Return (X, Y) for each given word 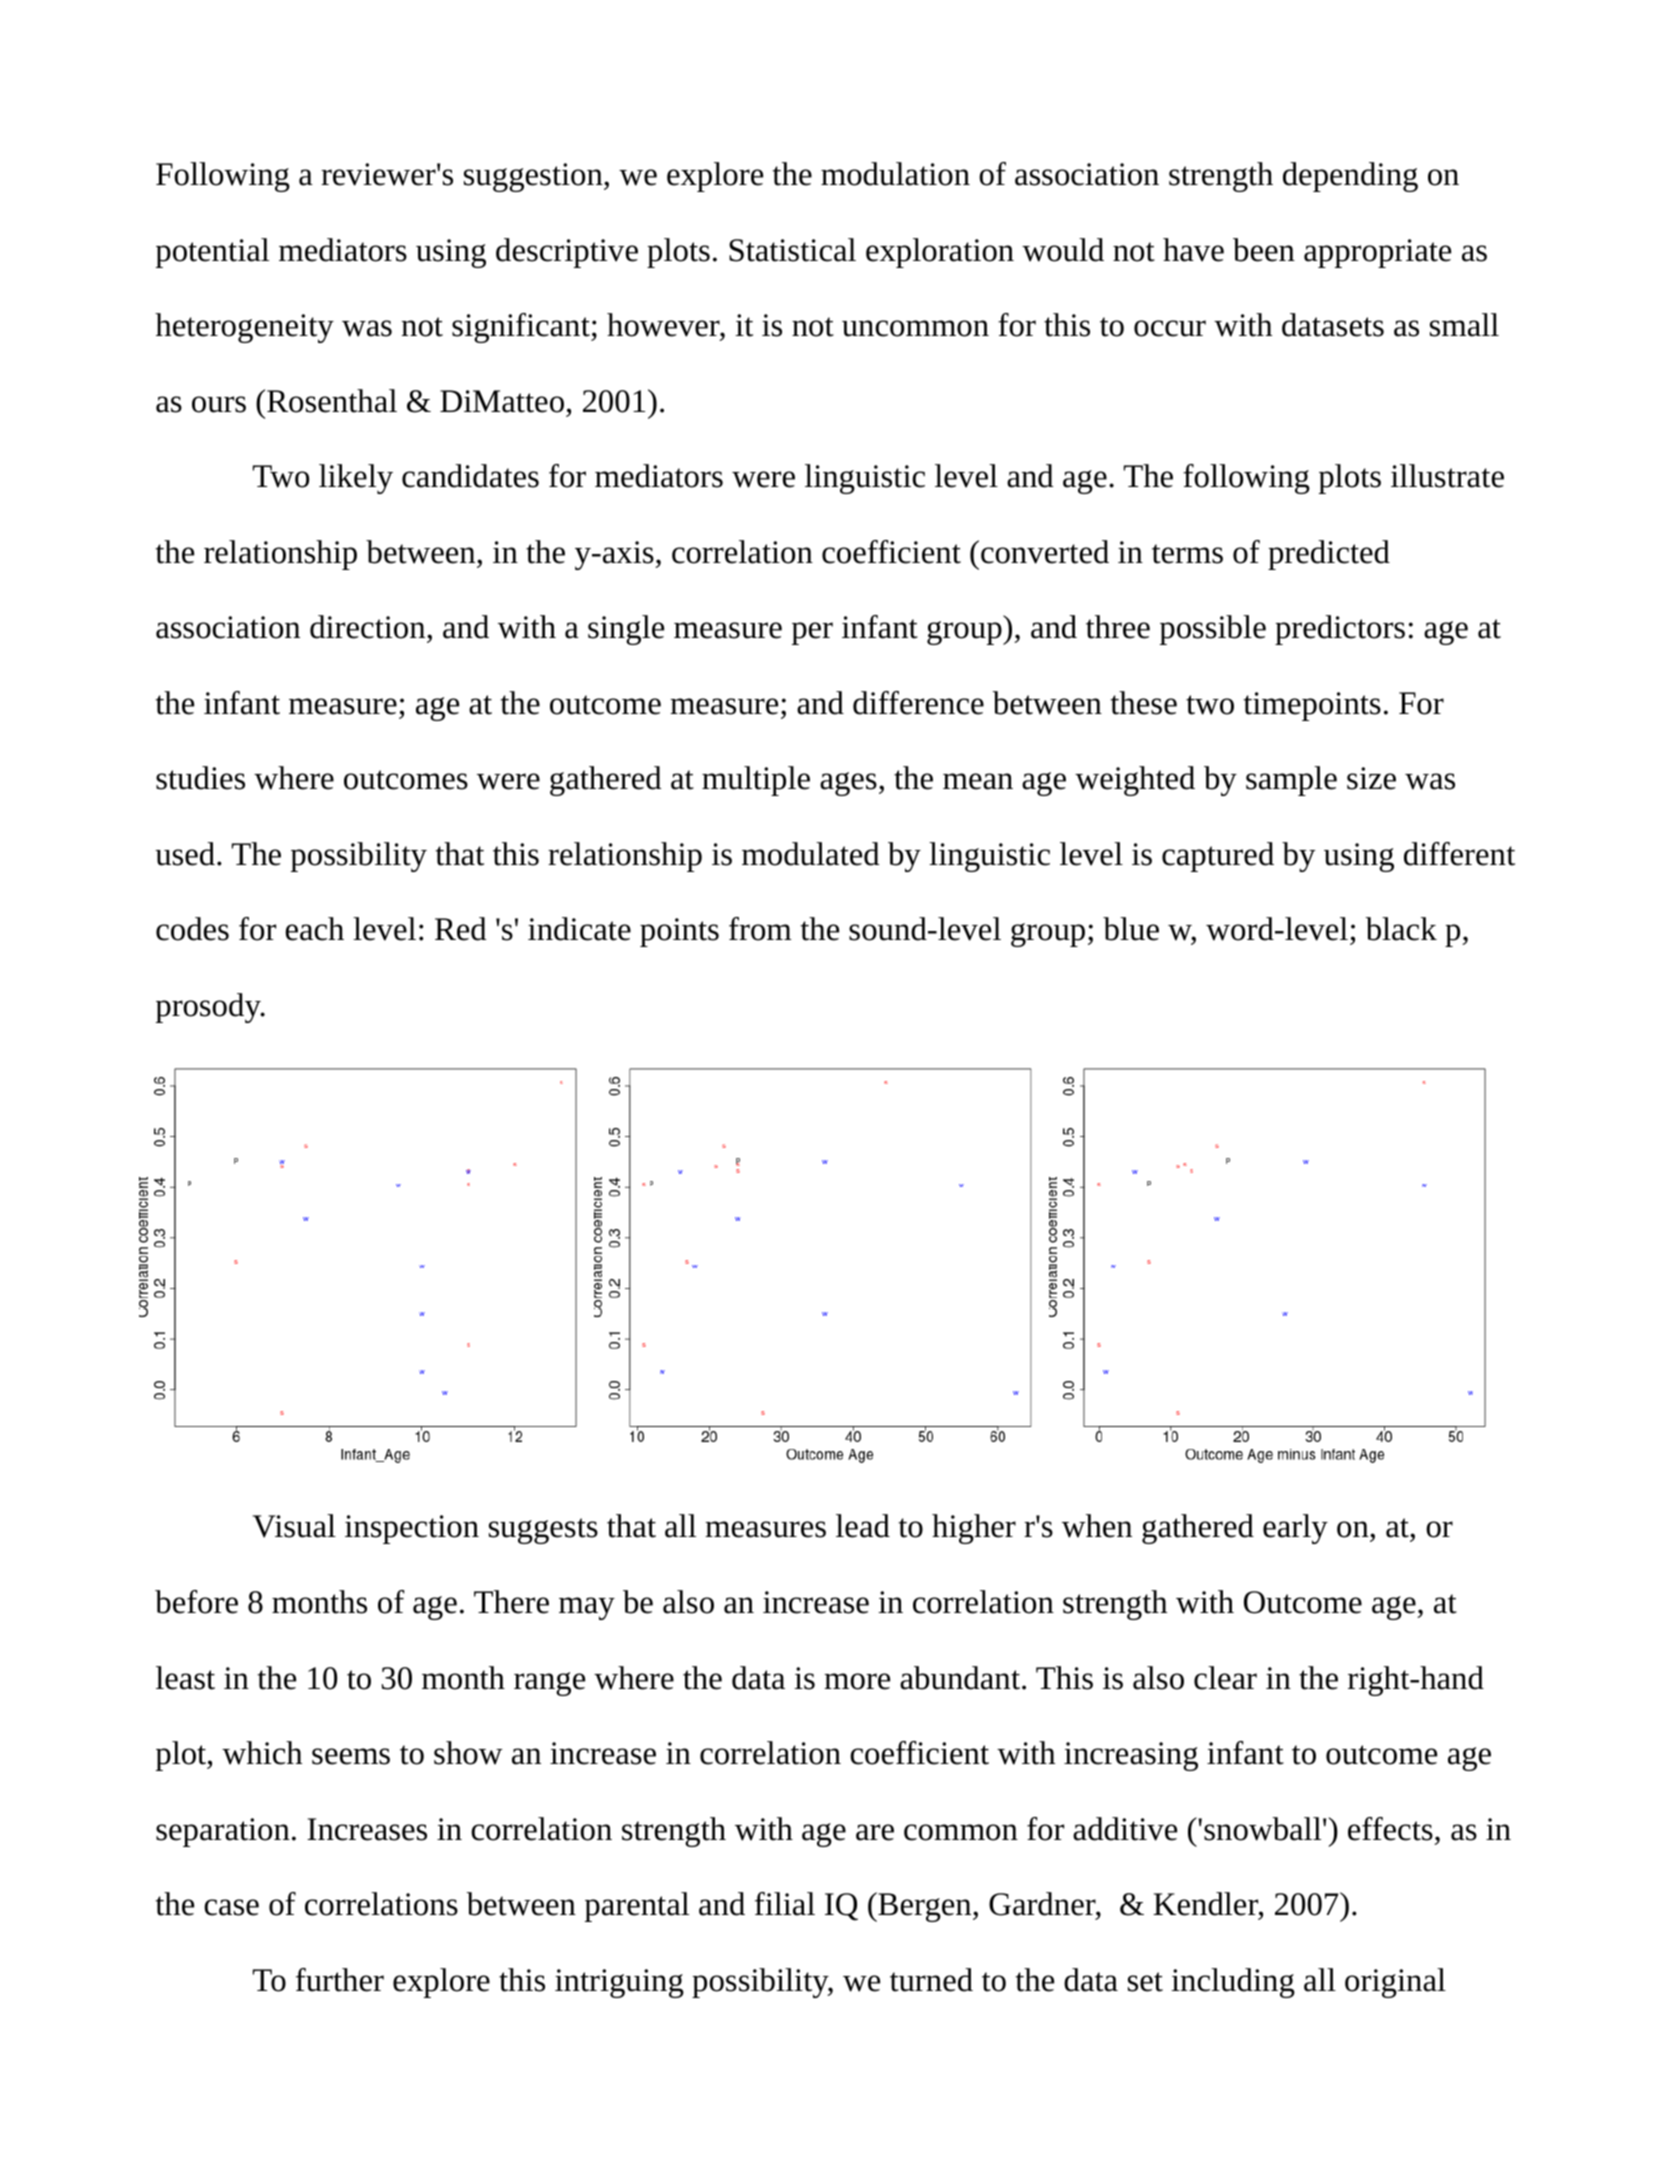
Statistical (792, 250)
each (314, 929)
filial (785, 1904)
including (1233, 1983)
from (760, 929)
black (1401, 929)
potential (212, 253)
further (340, 1980)
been (1264, 250)
